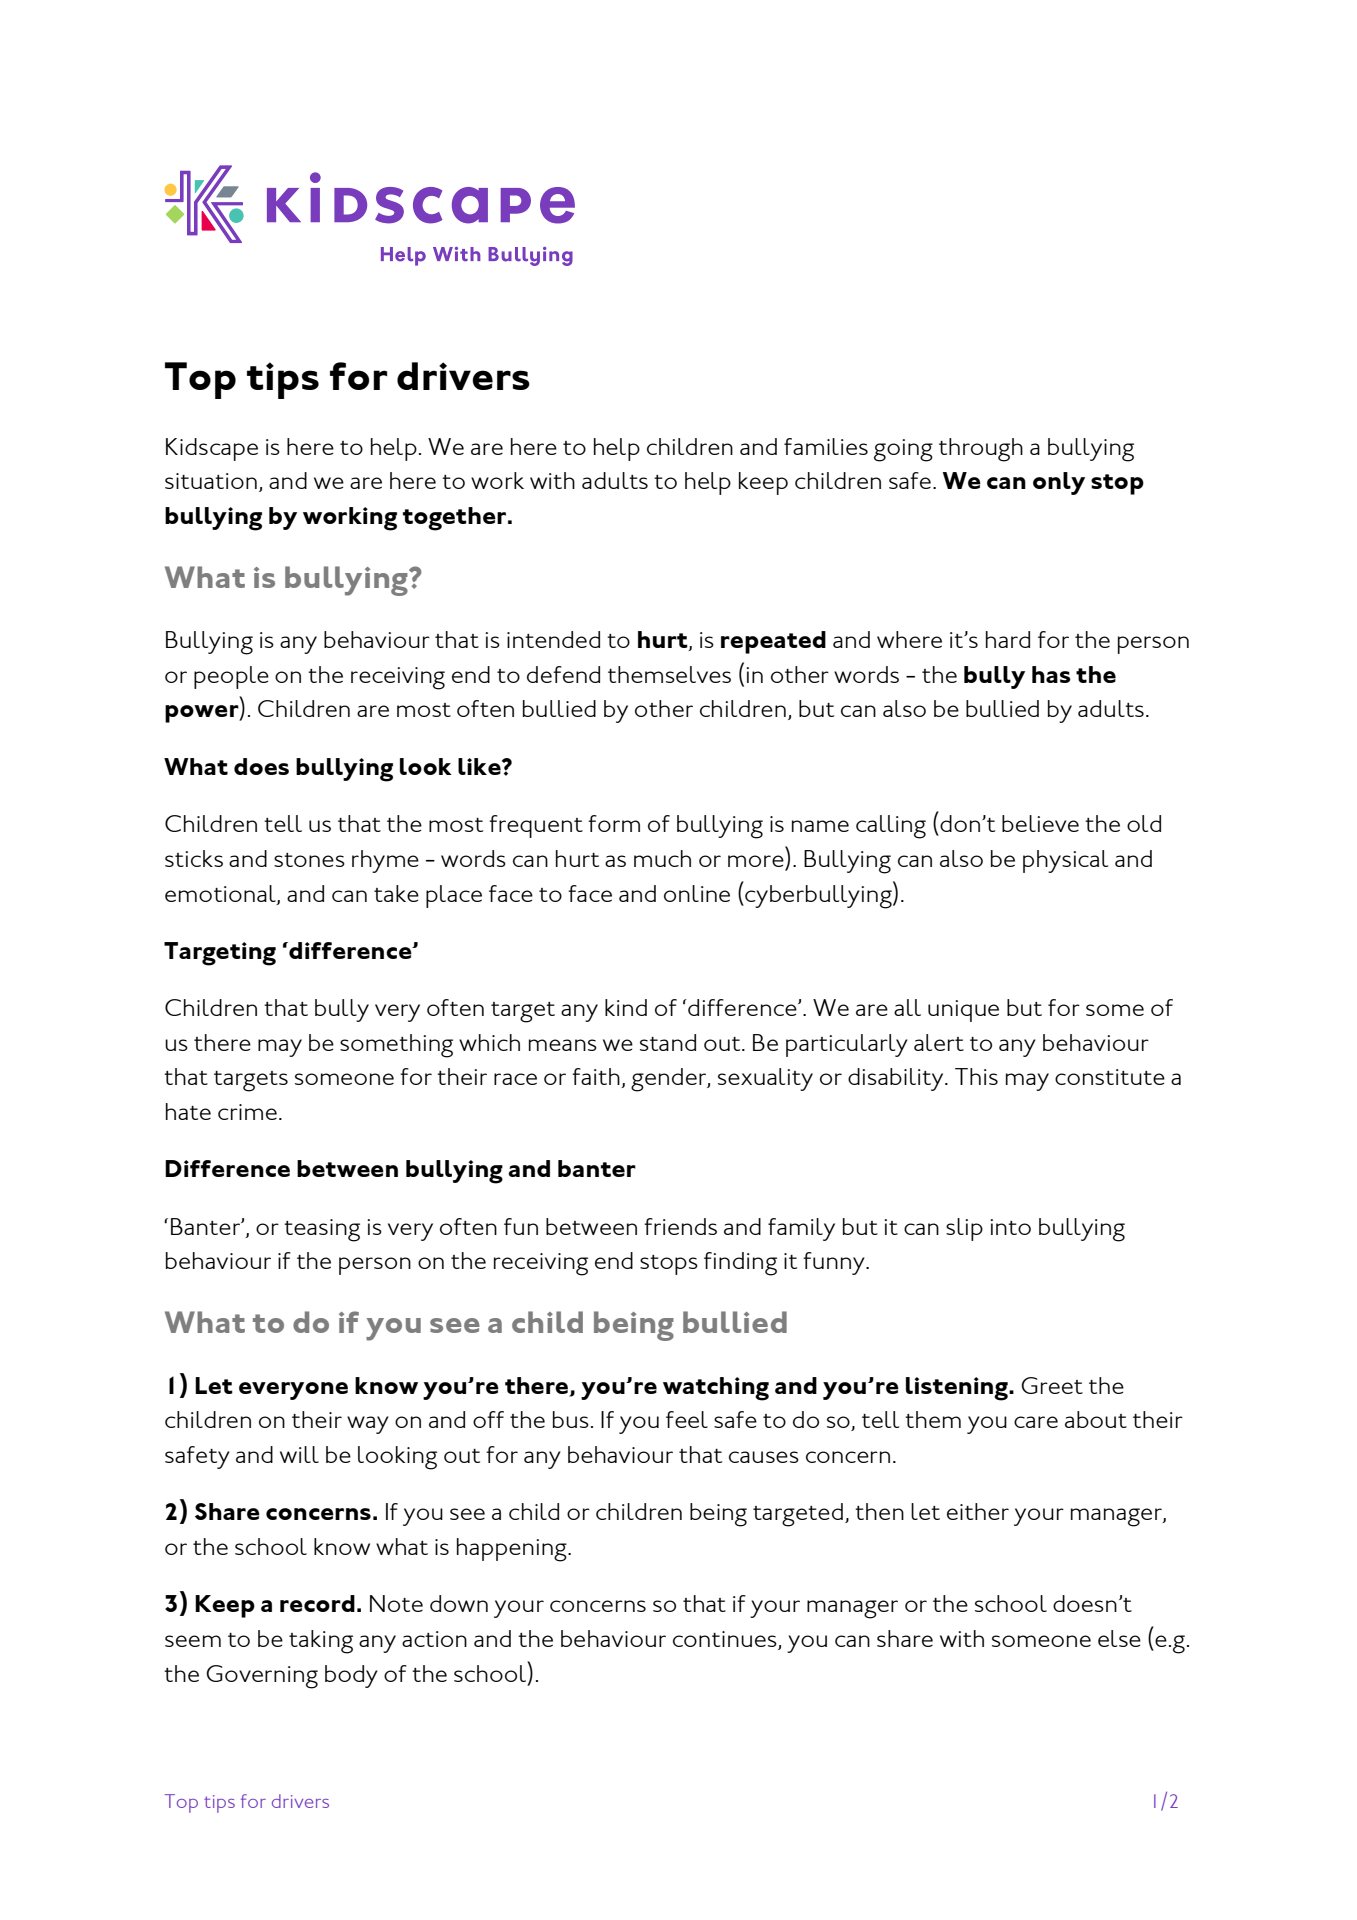 The height and width of the image is (1920, 1357). What do you see at coordinates (211, 481) in the image?
I see `situation` at bounding box center [211, 481].
